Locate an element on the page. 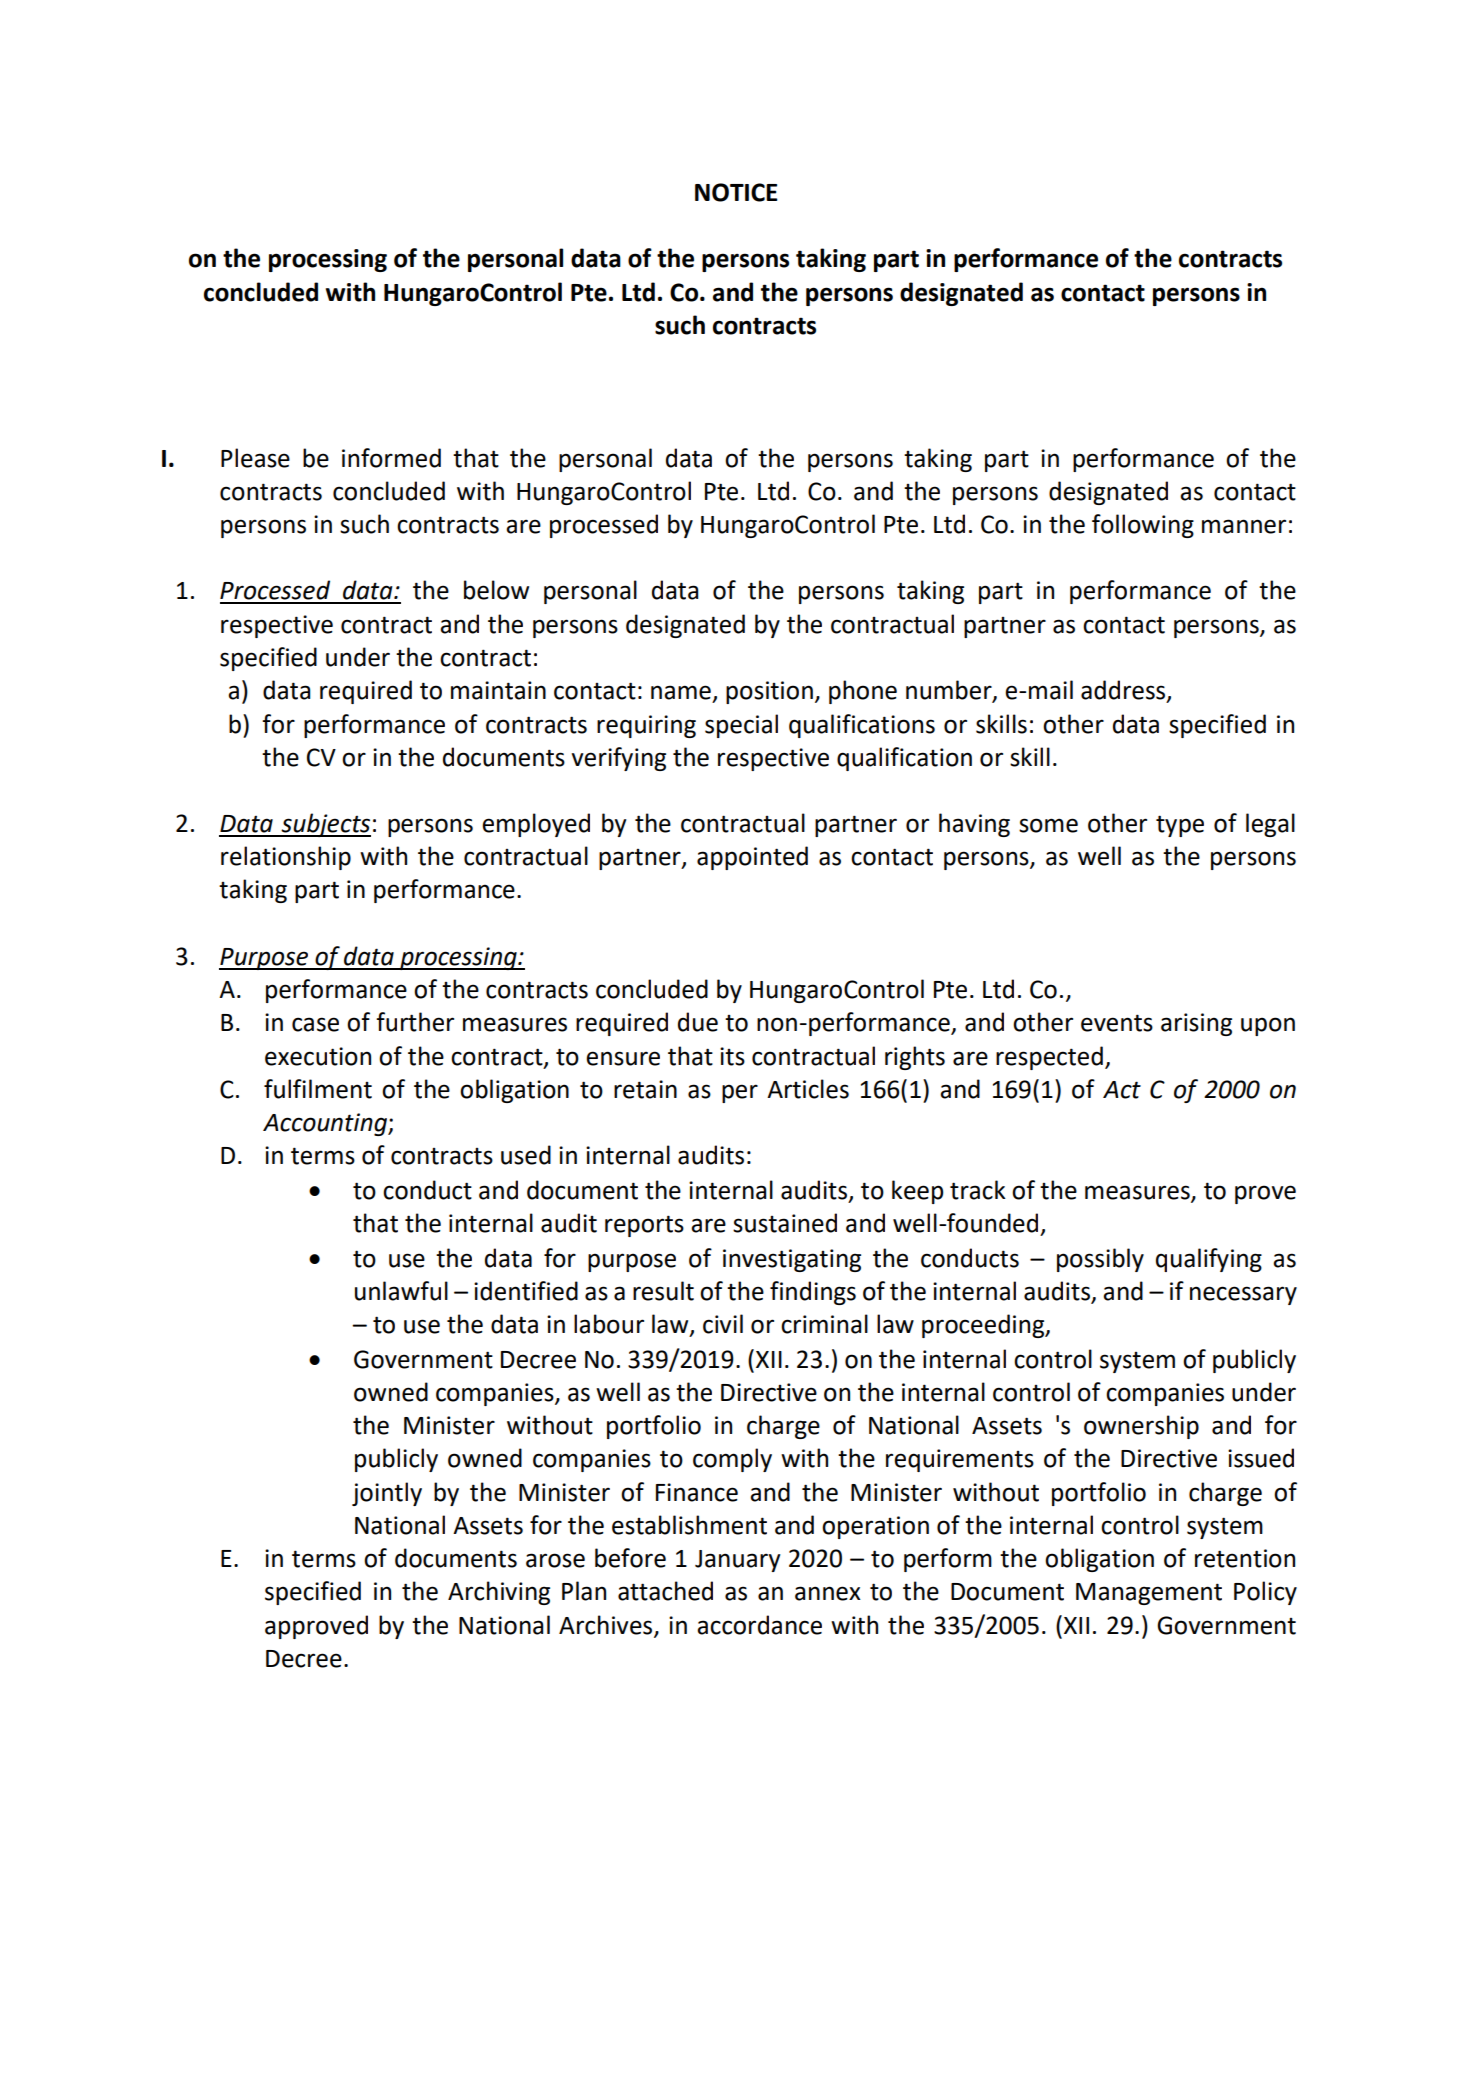  Please is located at coordinates (255, 458).
